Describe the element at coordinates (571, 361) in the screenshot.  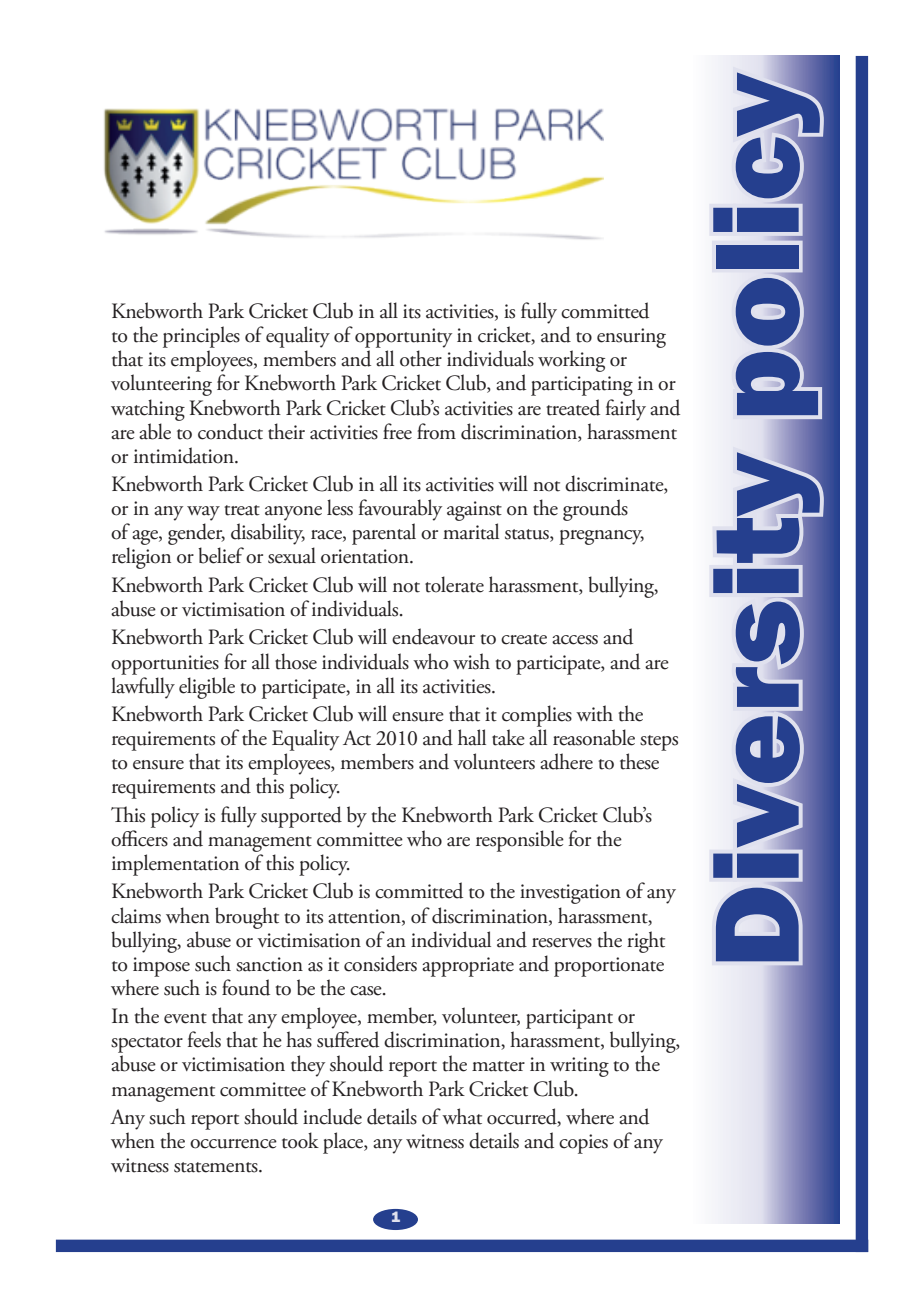
I see `working` at that location.
